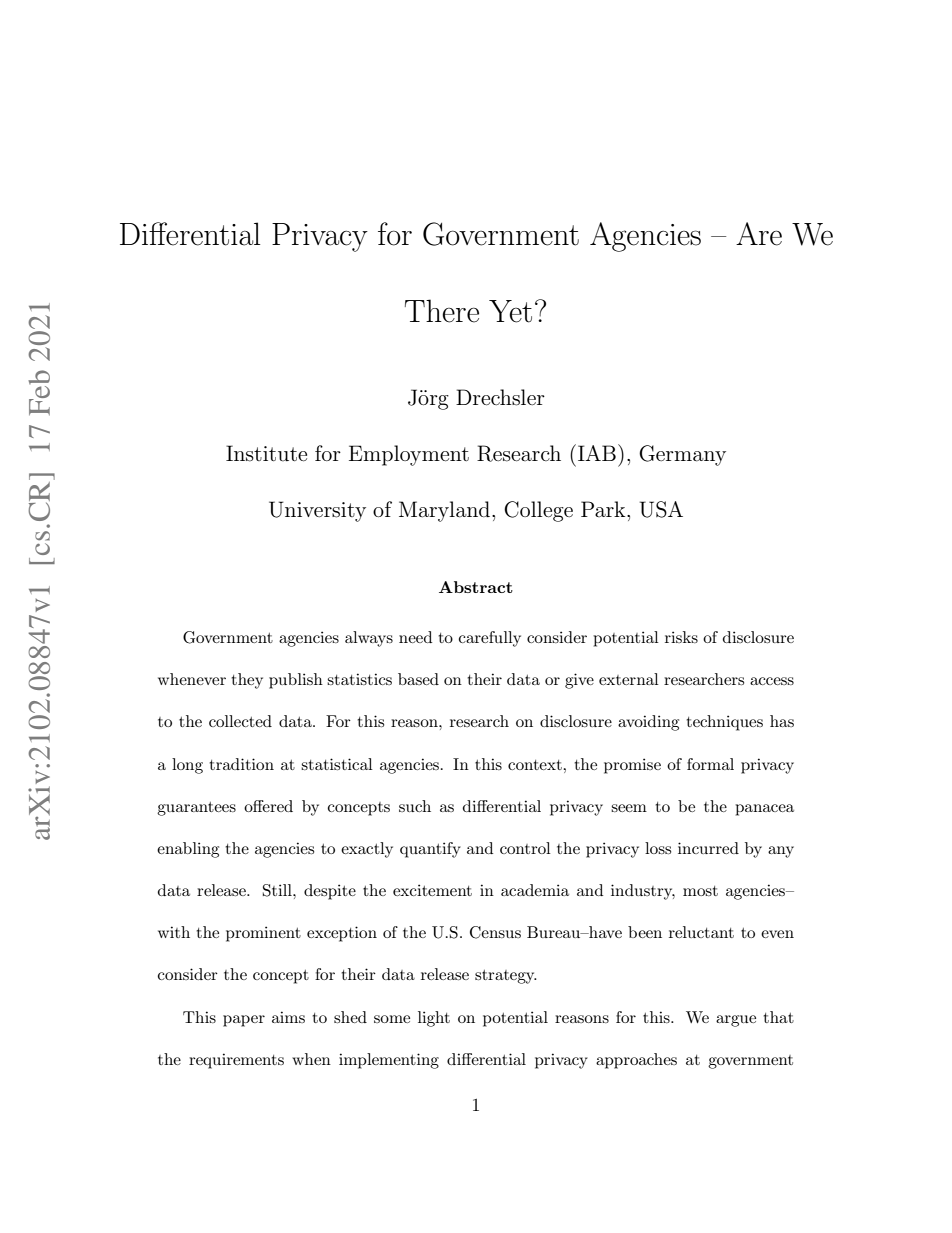 This screenshot has width=952, height=1233. Describe the element at coordinates (710, 764) in the screenshot. I see `formal` at that location.
